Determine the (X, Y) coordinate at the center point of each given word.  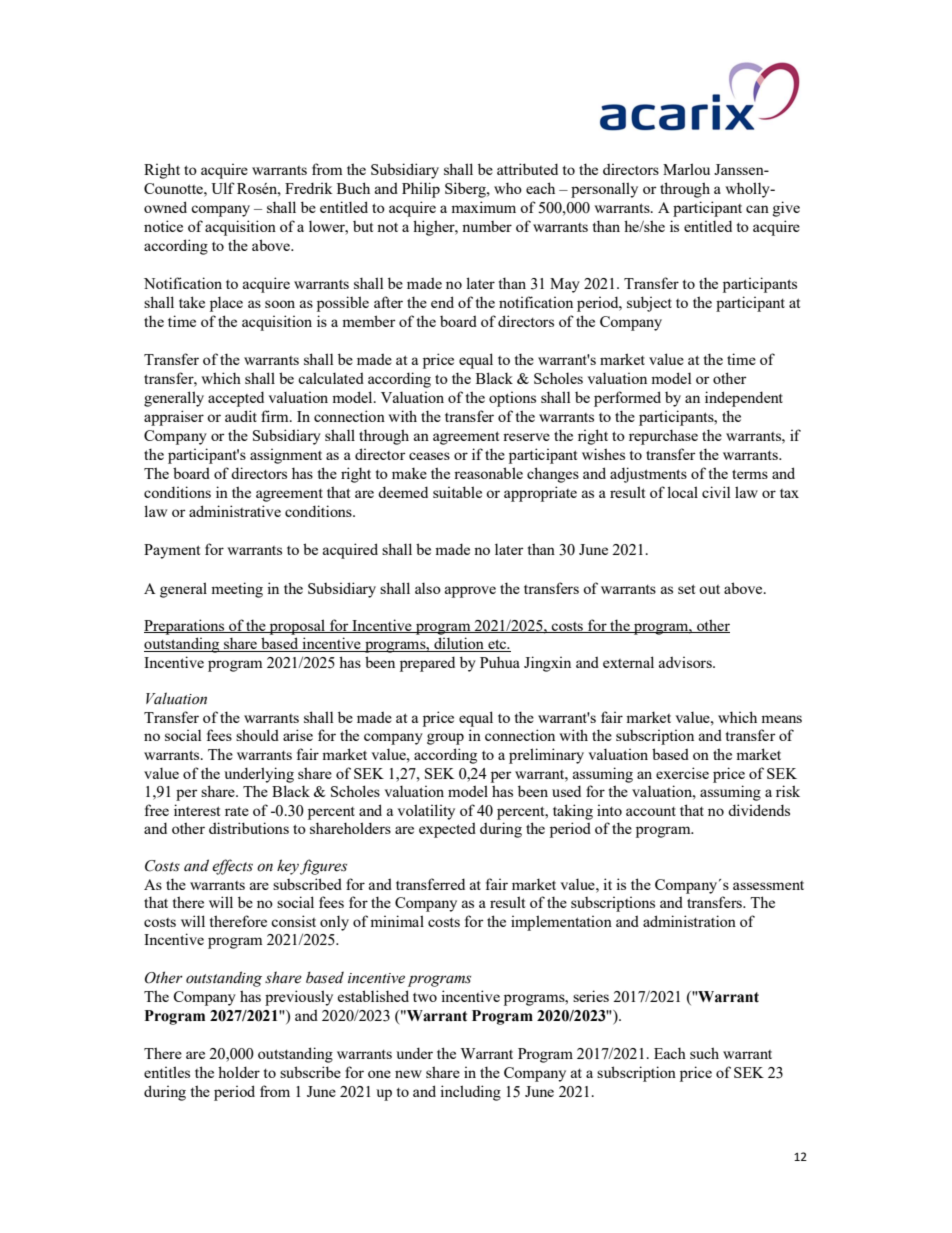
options (512, 399)
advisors (686, 662)
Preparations (185, 627)
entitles (167, 1072)
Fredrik (309, 188)
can (757, 209)
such (704, 1053)
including (470, 1093)
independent (744, 399)
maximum (483, 207)
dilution (459, 644)
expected (447, 830)
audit (241, 416)
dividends (759, 810)
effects (232, 867)
